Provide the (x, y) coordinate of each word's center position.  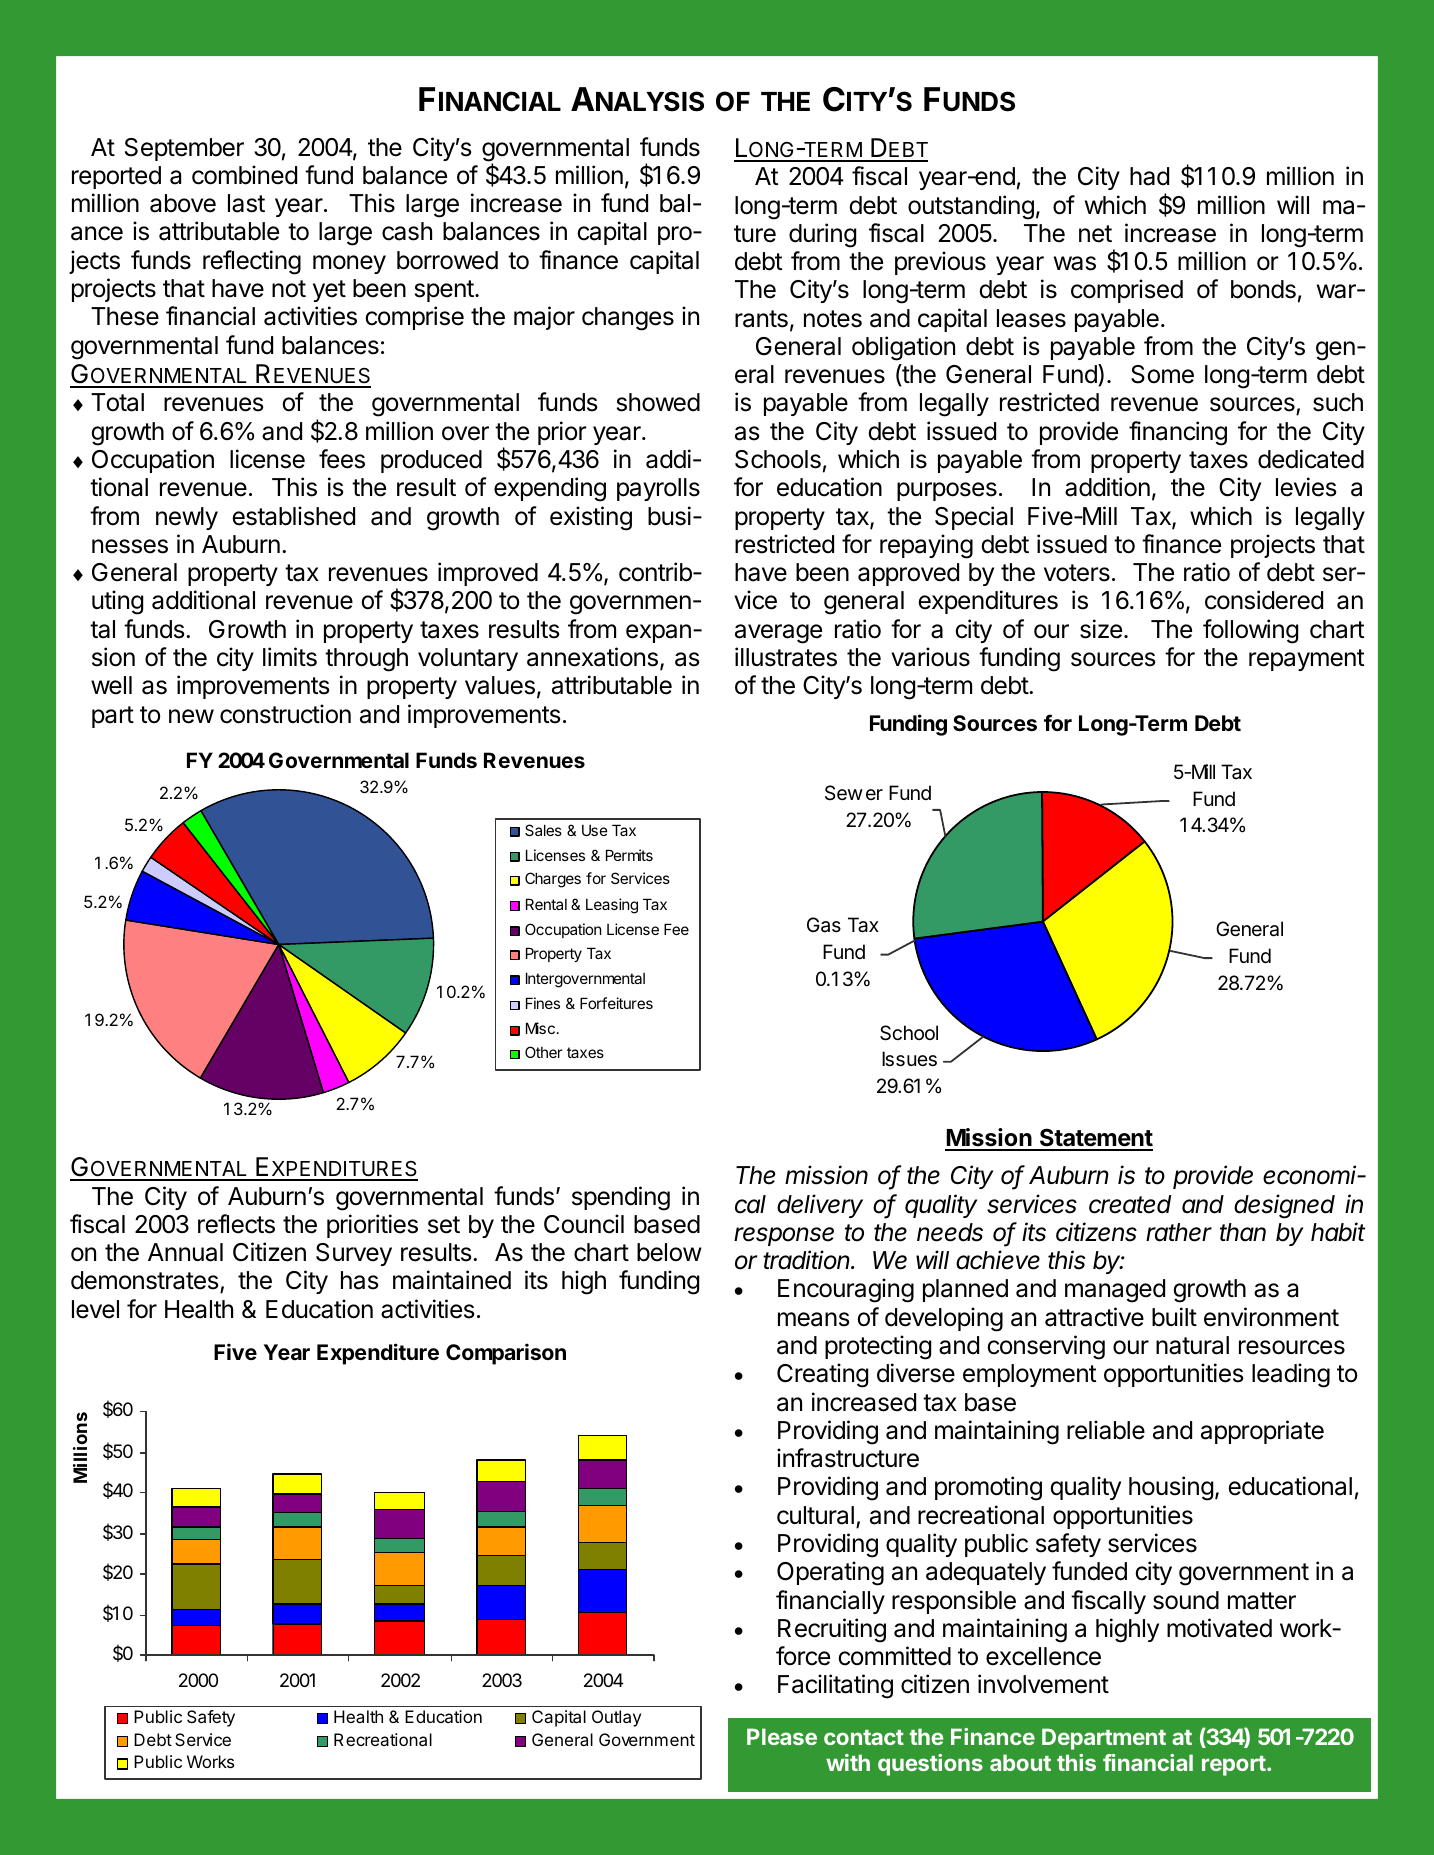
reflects (236, 1224)
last (246, 203)
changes (628, 319)
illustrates (786, 657)
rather (1179, 1232)
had (1149, 176)
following (1250, 631)
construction (285, 714)
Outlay (616, 1718)
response (784, 1236)
